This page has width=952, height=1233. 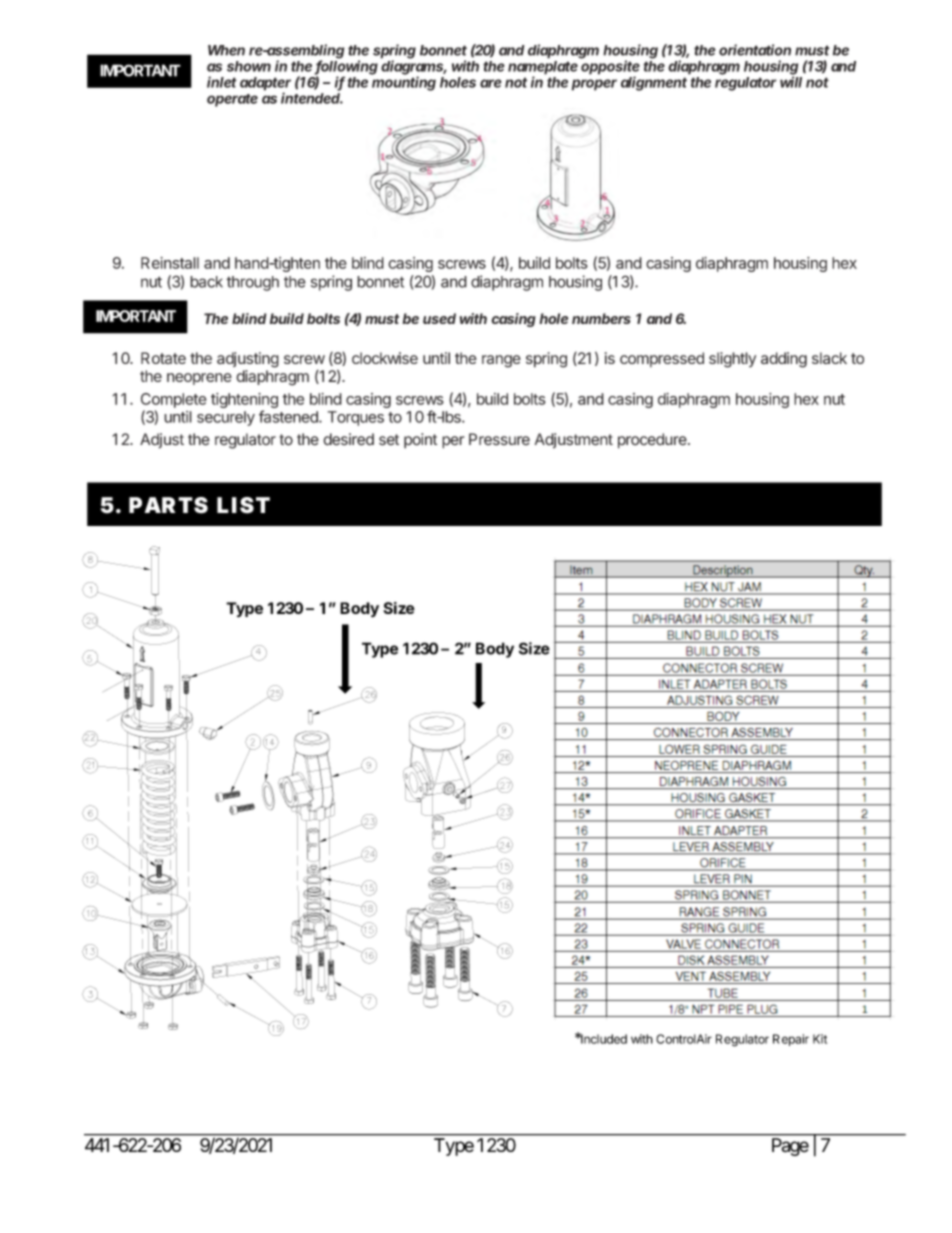 I want to click on shown, so click(x=249, y=66).
